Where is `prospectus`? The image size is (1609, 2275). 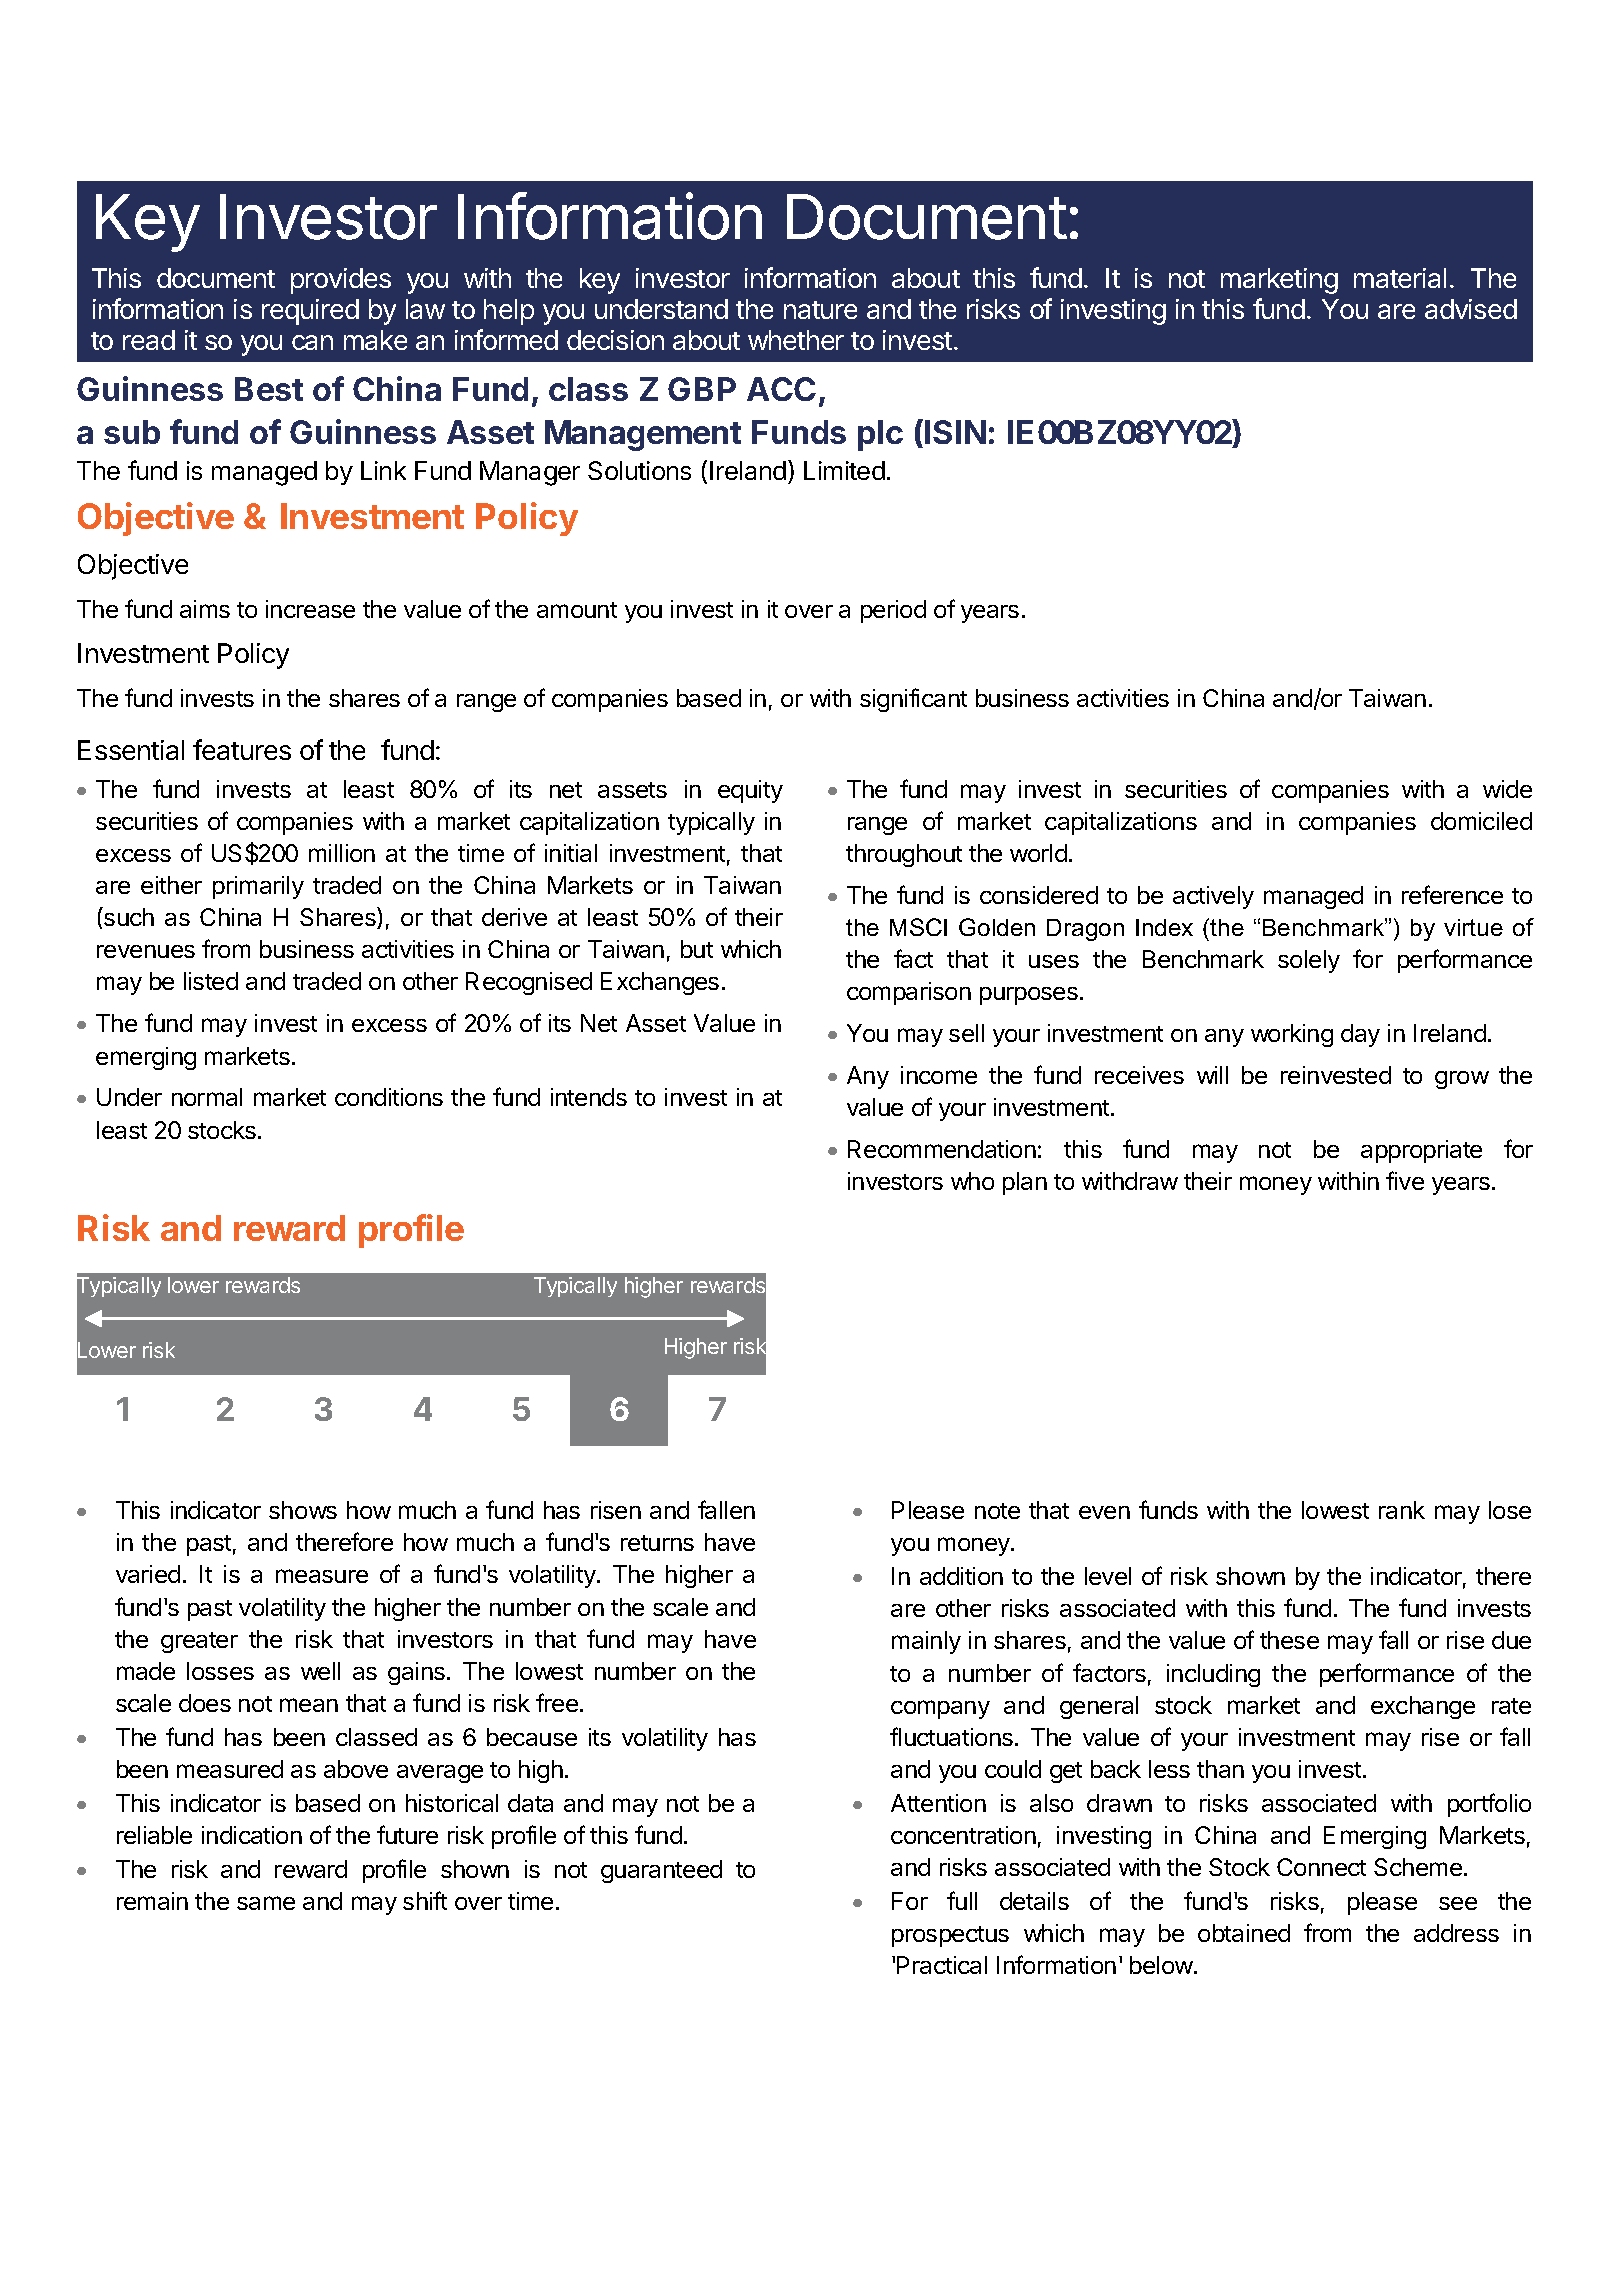 prospectus is located at coordinates (950, 1936).
